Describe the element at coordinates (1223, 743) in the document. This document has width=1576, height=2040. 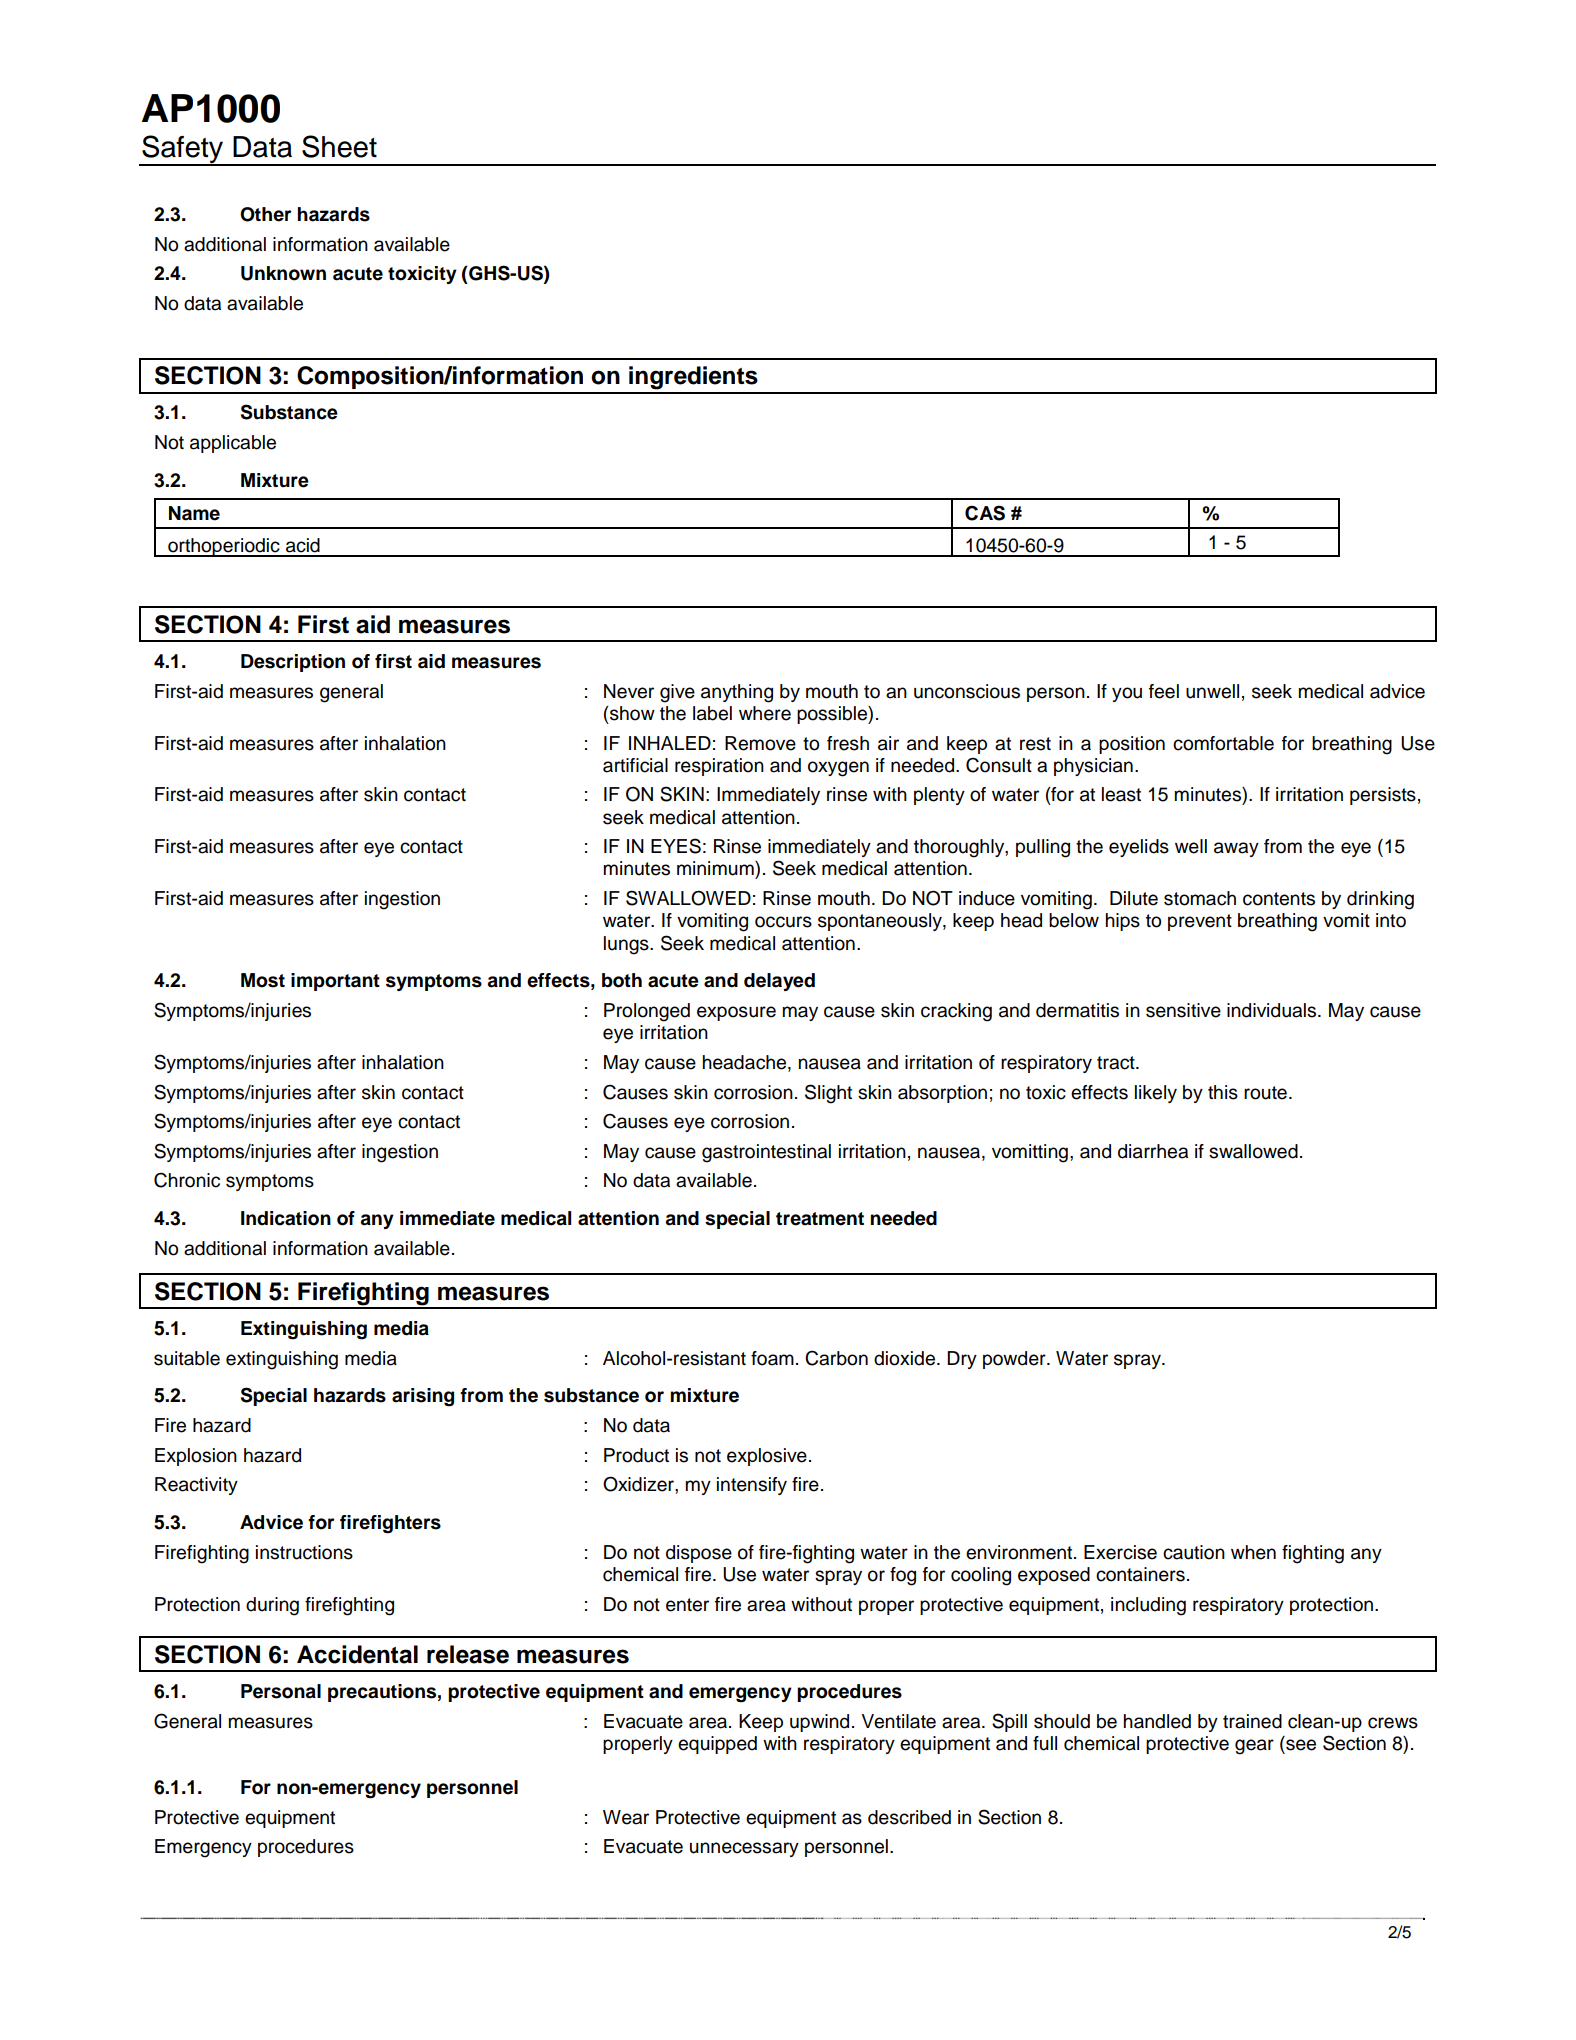
I see `comfortable` at that location.
